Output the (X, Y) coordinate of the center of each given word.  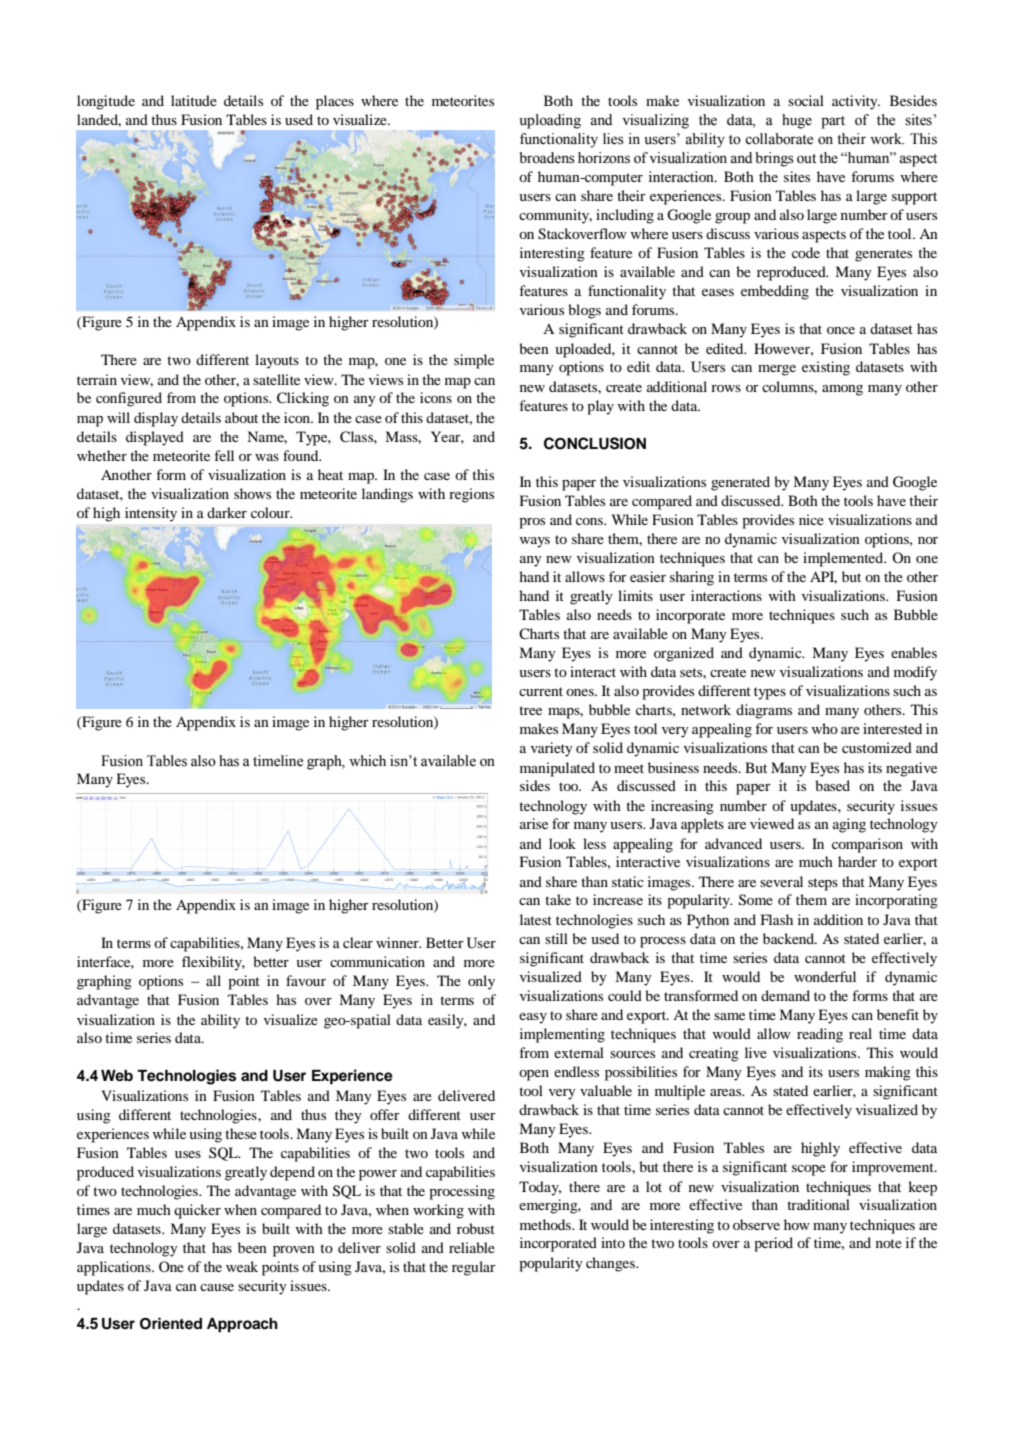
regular (474, 1268)
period (773, 1244)
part (833, 122)
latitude (194, 100)
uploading (550, 121)
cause (217, 1287)
